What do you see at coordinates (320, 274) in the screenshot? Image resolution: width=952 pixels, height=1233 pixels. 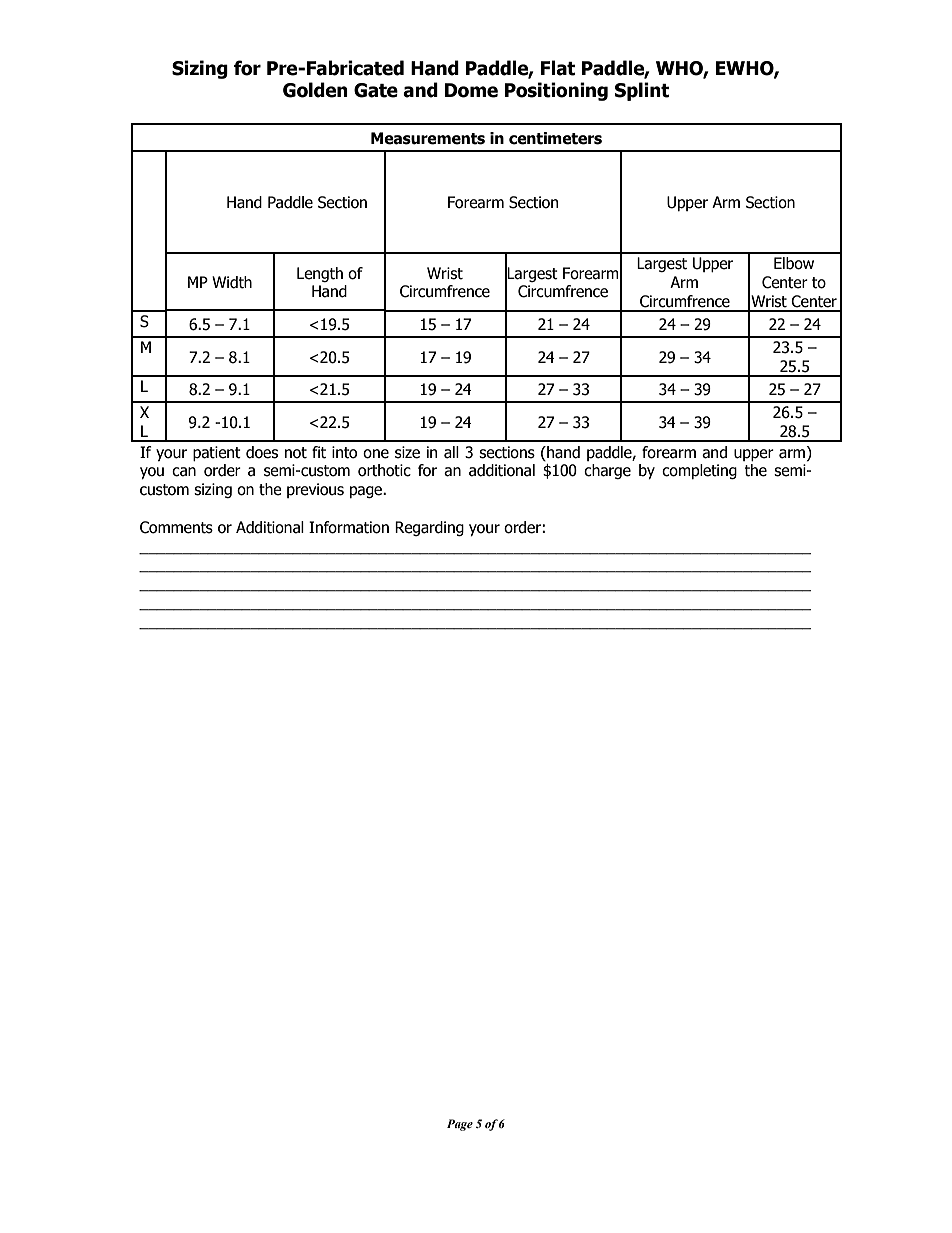 I see `Length` at bounding box center [320, 274].
